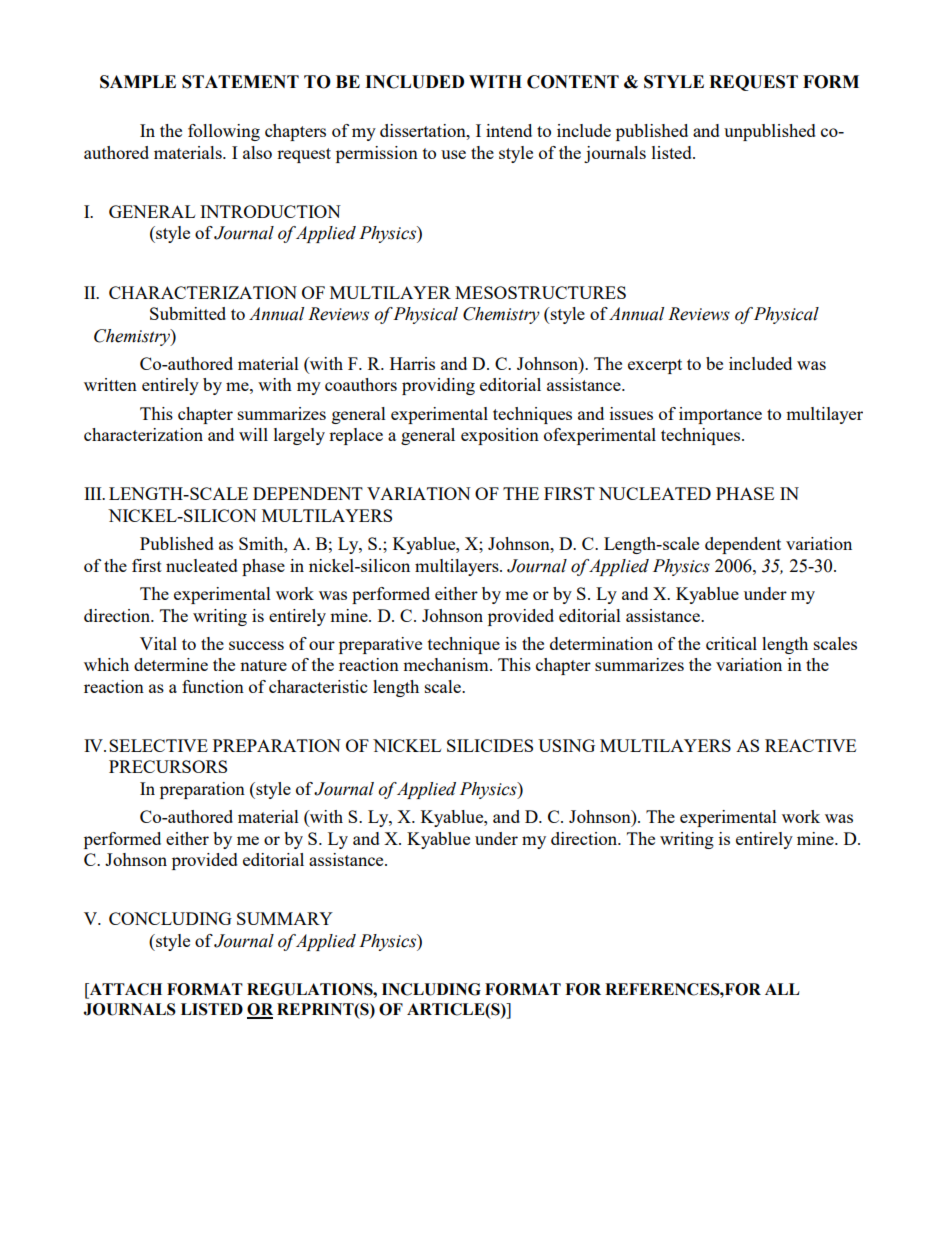 The image size is (952, 1233). I want to click on critical, so click(731, 643).
